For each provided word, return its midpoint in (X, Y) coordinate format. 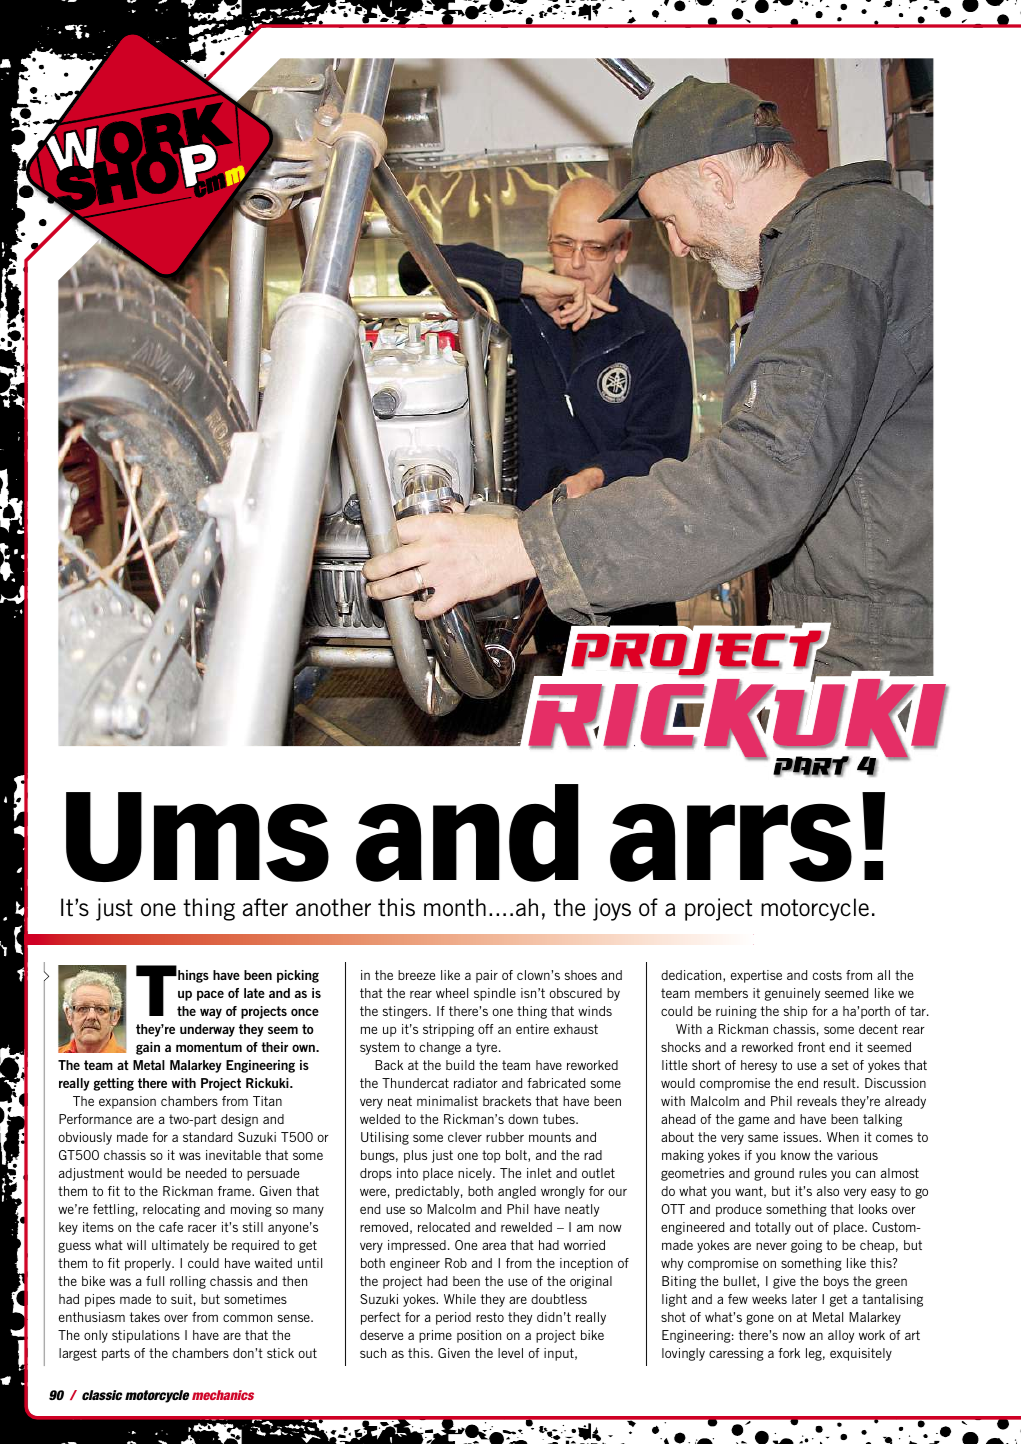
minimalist (447, 1101)
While (460, 1299)
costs (827, 975)
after (265, 907)
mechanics (223, 1395)
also (828, 1191)
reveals (817, 1101)
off (485, 1029)
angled (517, 1192)
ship (796, 1012)
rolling (188, 1282)
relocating (171, 1210)
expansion (127, 1102)
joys (612, 909)
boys (836, 1282)
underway (207, 1030)
